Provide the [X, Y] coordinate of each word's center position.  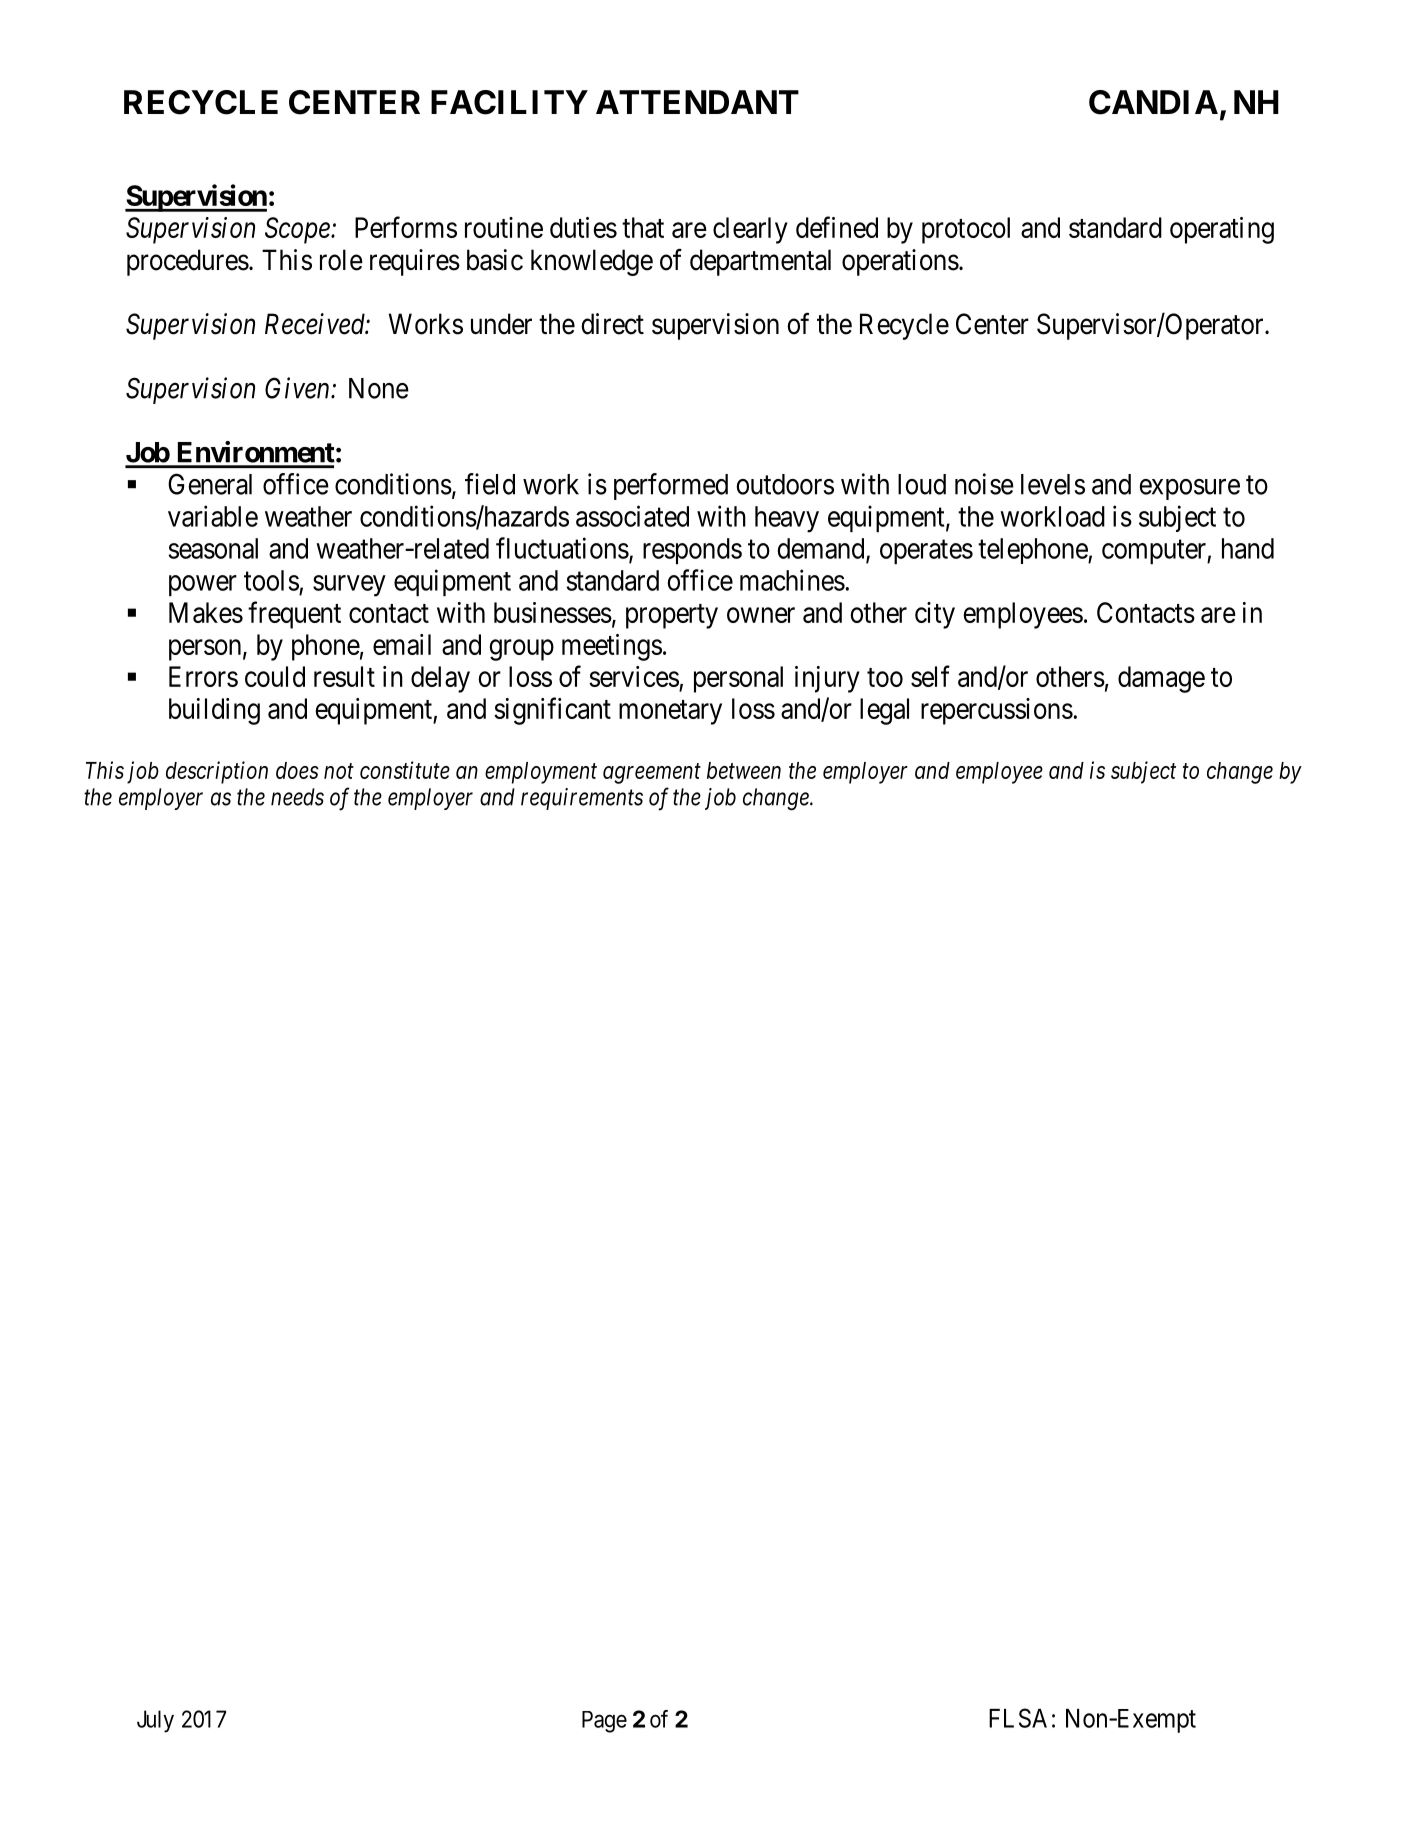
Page [604, 1722]
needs [297, 797]
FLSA [1018, 1718]
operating [1222, 230]
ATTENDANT [697, 102]
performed [671, 486]
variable [213, 516]
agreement [652, 774]
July [155, 1721]
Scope [298, 230]
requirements [582, 799]
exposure [1189, 489]
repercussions [997, 711]
